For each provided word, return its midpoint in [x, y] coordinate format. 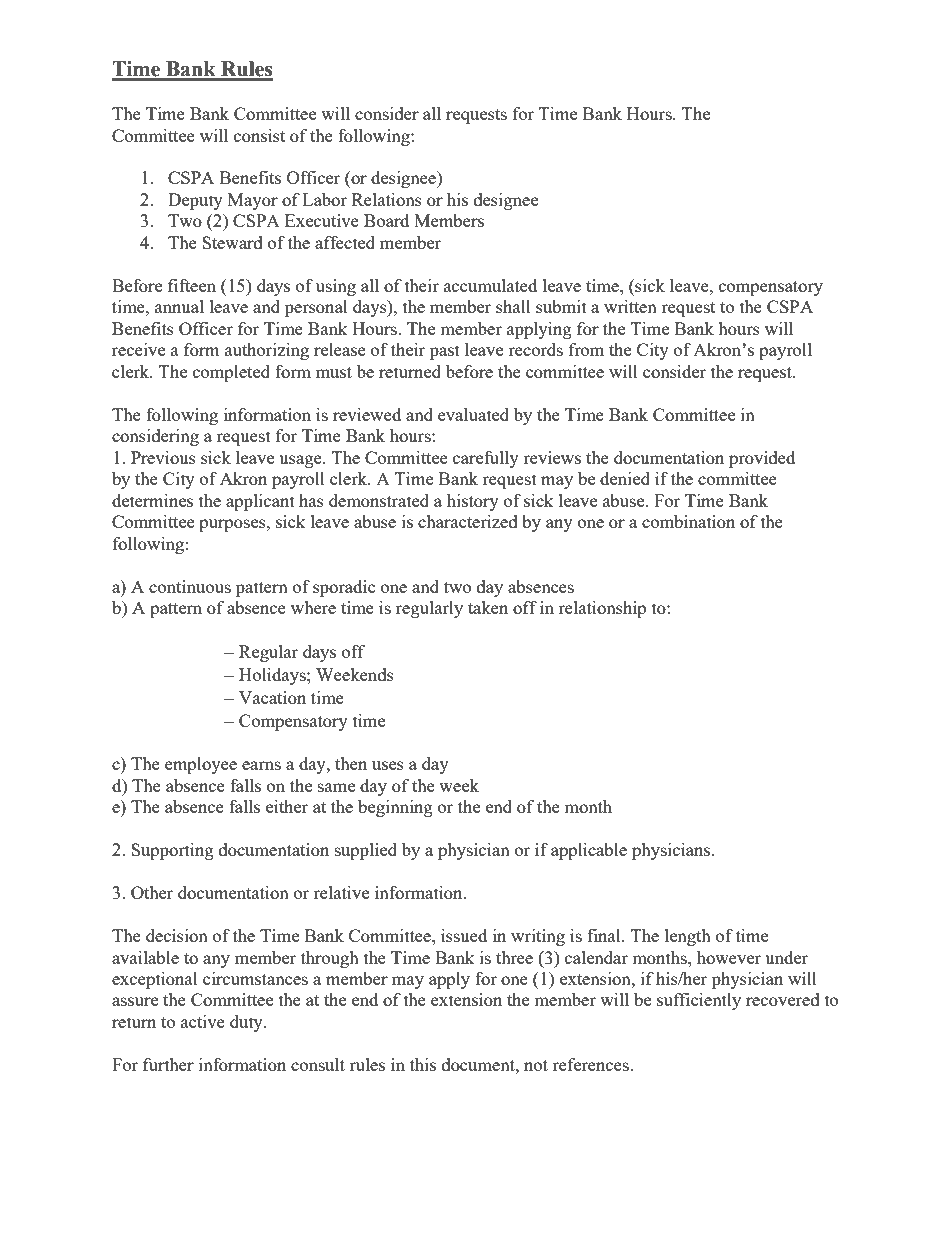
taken [488, 607]
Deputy [195, 201]
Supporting [172, 851]
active [203, 1021]
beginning [395, 808]
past [445, 352]
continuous [190, 586]
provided [762, 459]
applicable [589, 851]
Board [386, 220]
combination [688, 521]
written [630, 306]
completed [231, 373]
